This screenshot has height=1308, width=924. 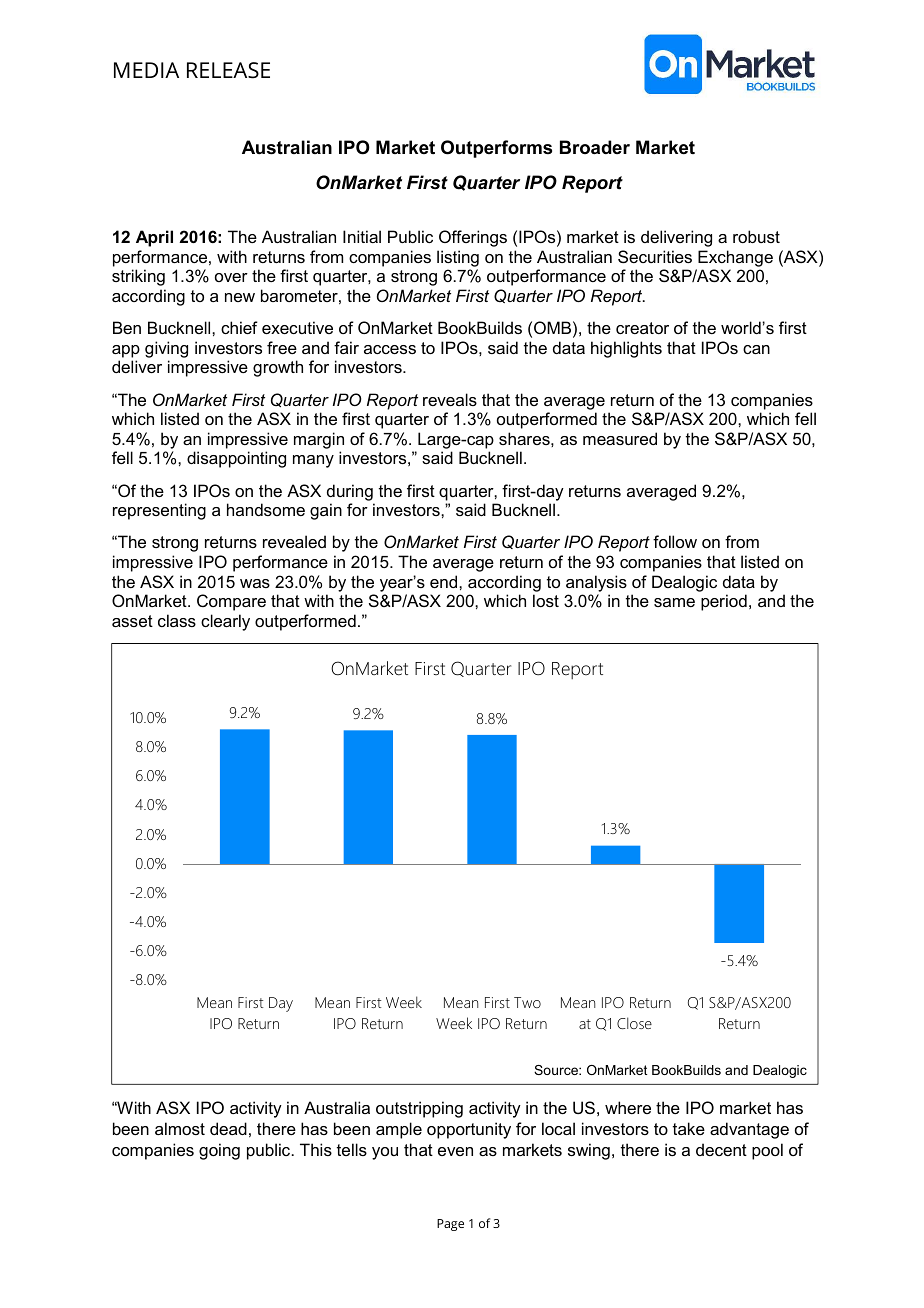 I want to click on almost, so click(x=180, y=1128).
